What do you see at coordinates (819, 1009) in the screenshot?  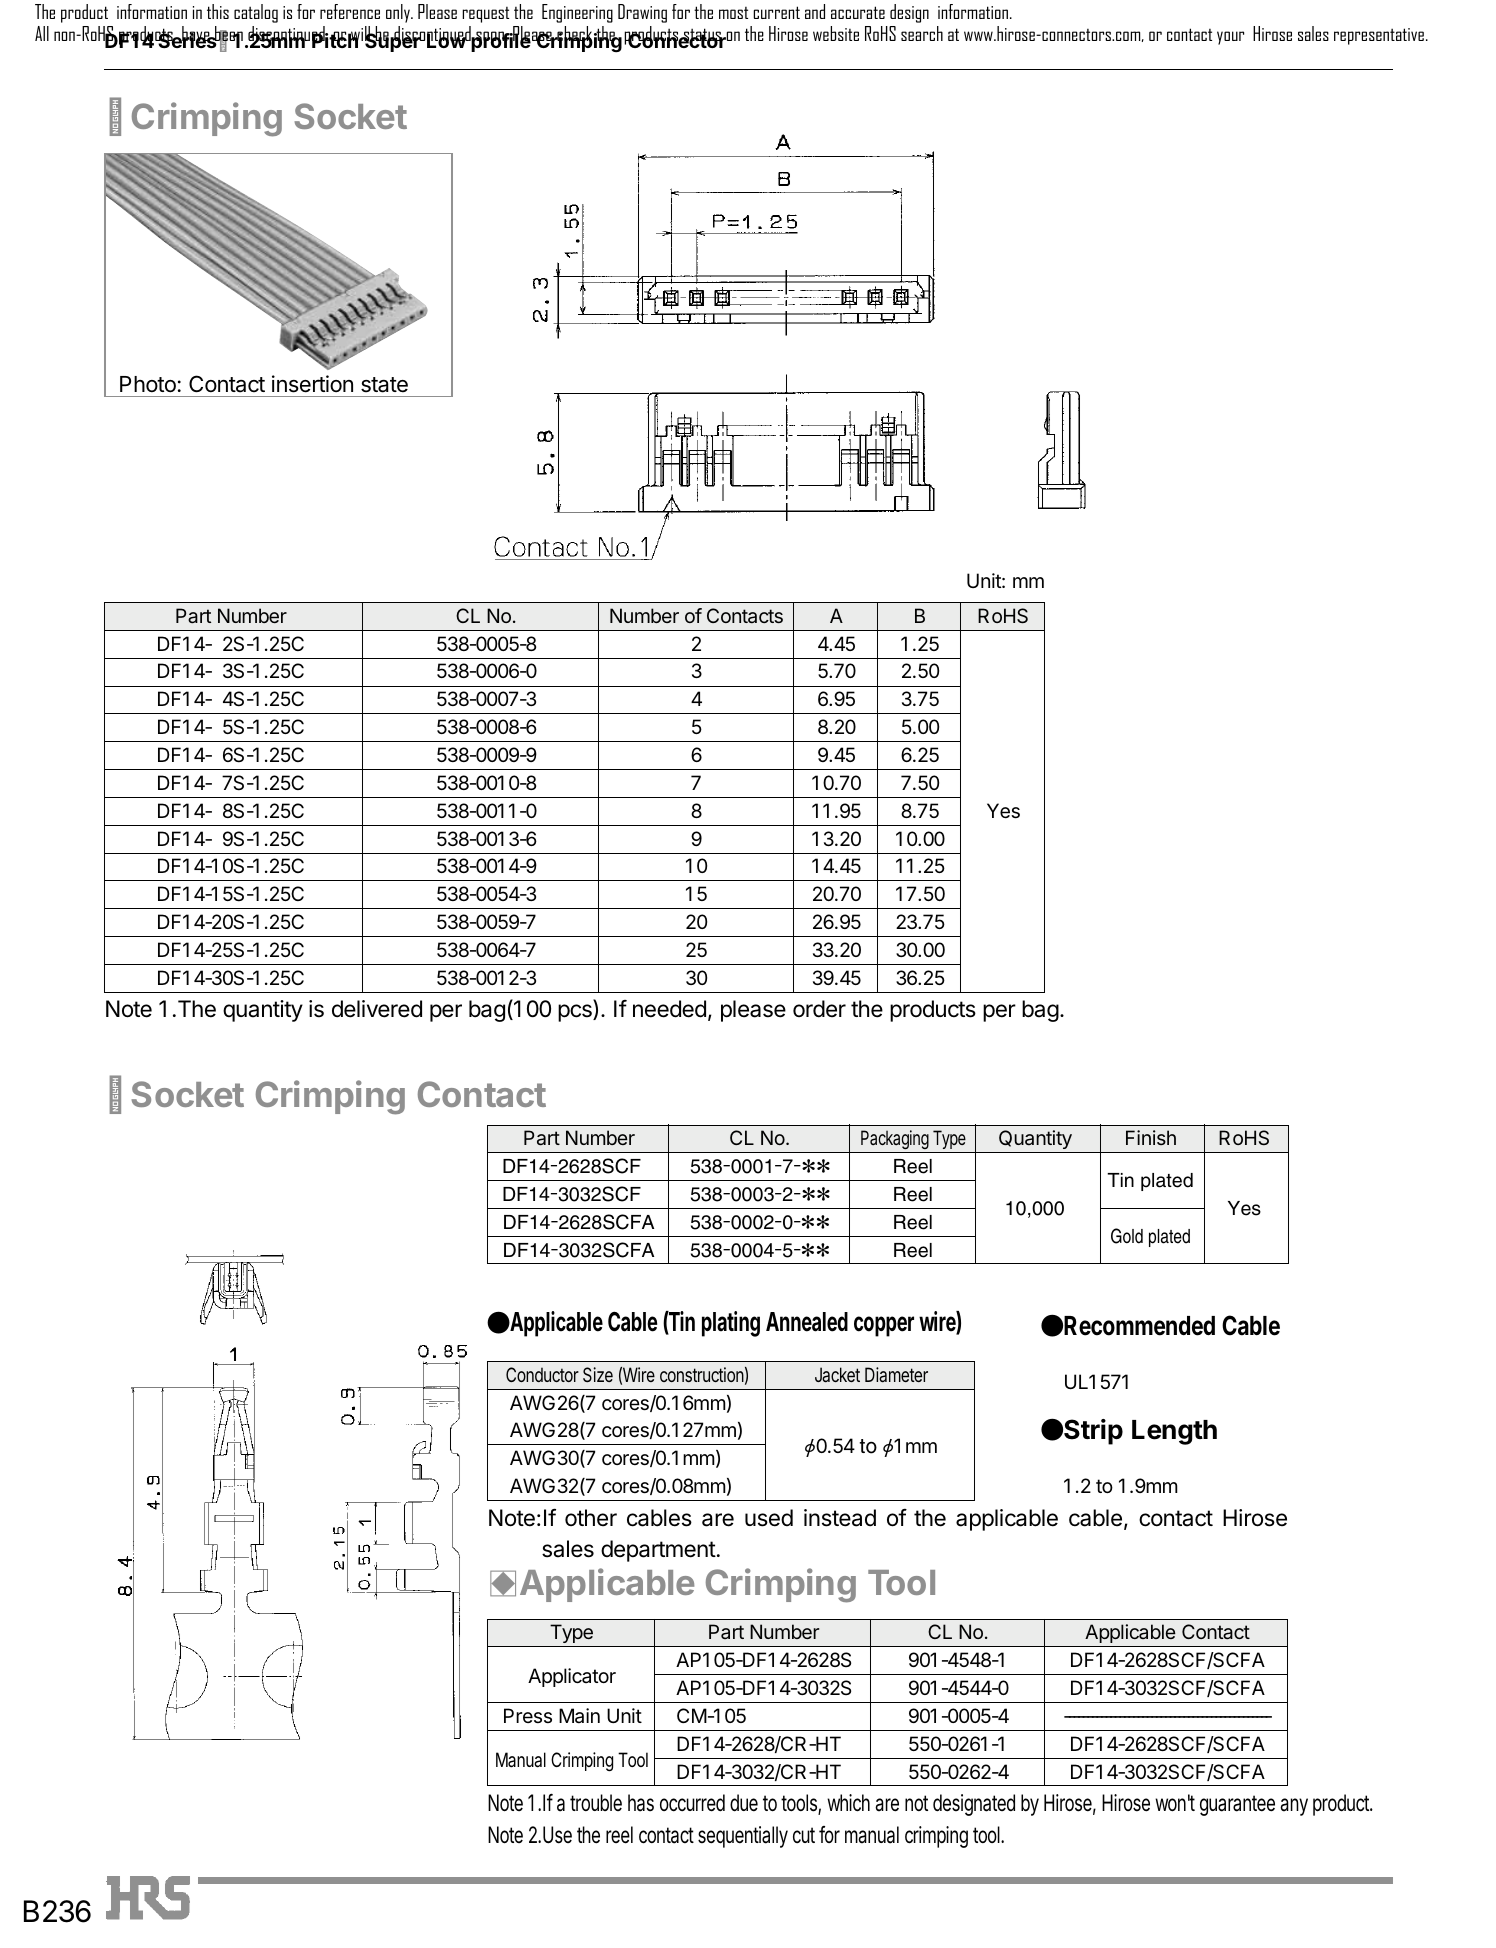 I see `order` at bounding box center [819, 1009].
